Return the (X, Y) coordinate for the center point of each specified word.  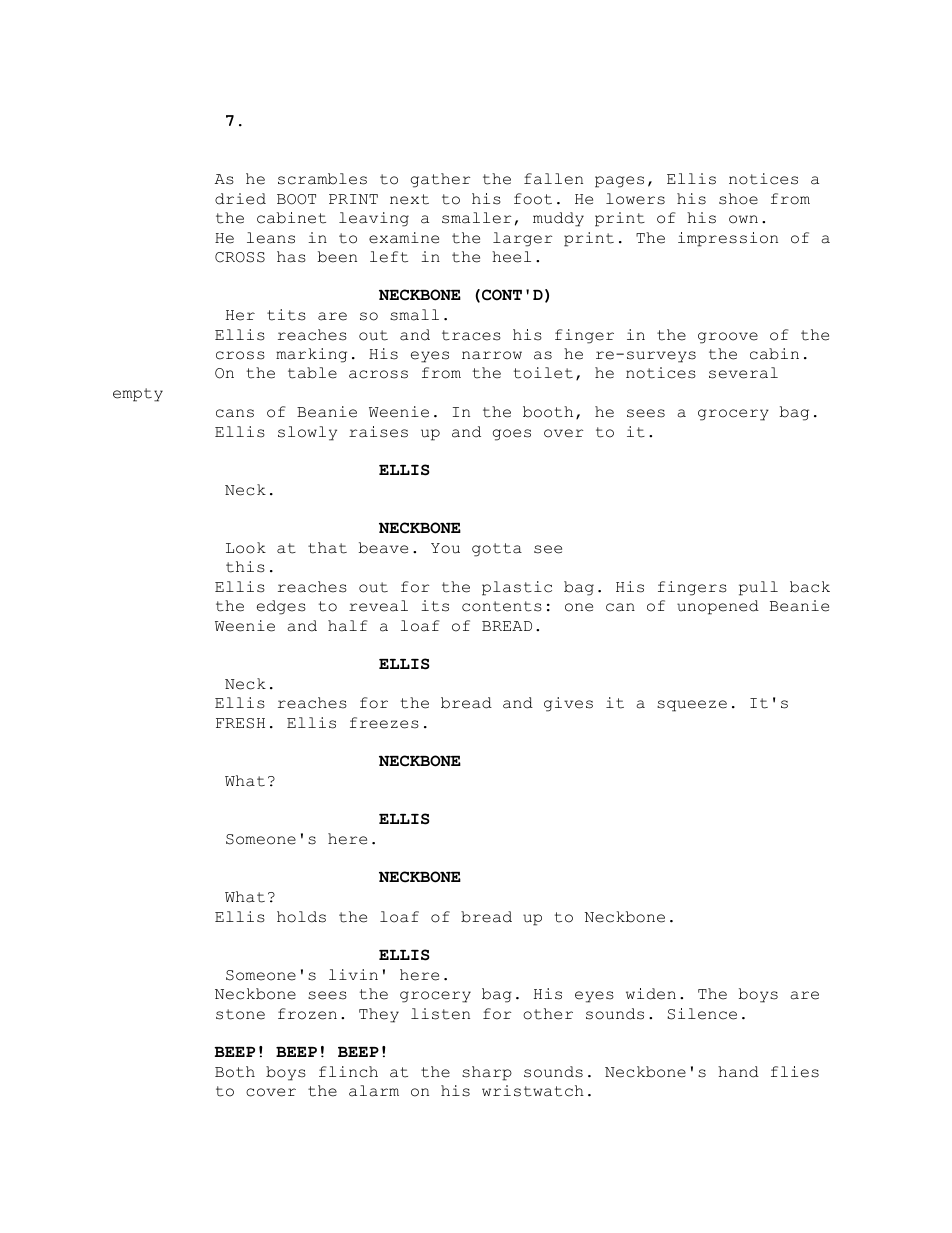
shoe (738, 199)
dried (240, 199)
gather (440, 180)
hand (738, 1072)
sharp (487, 1073)
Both (235, 1072)
